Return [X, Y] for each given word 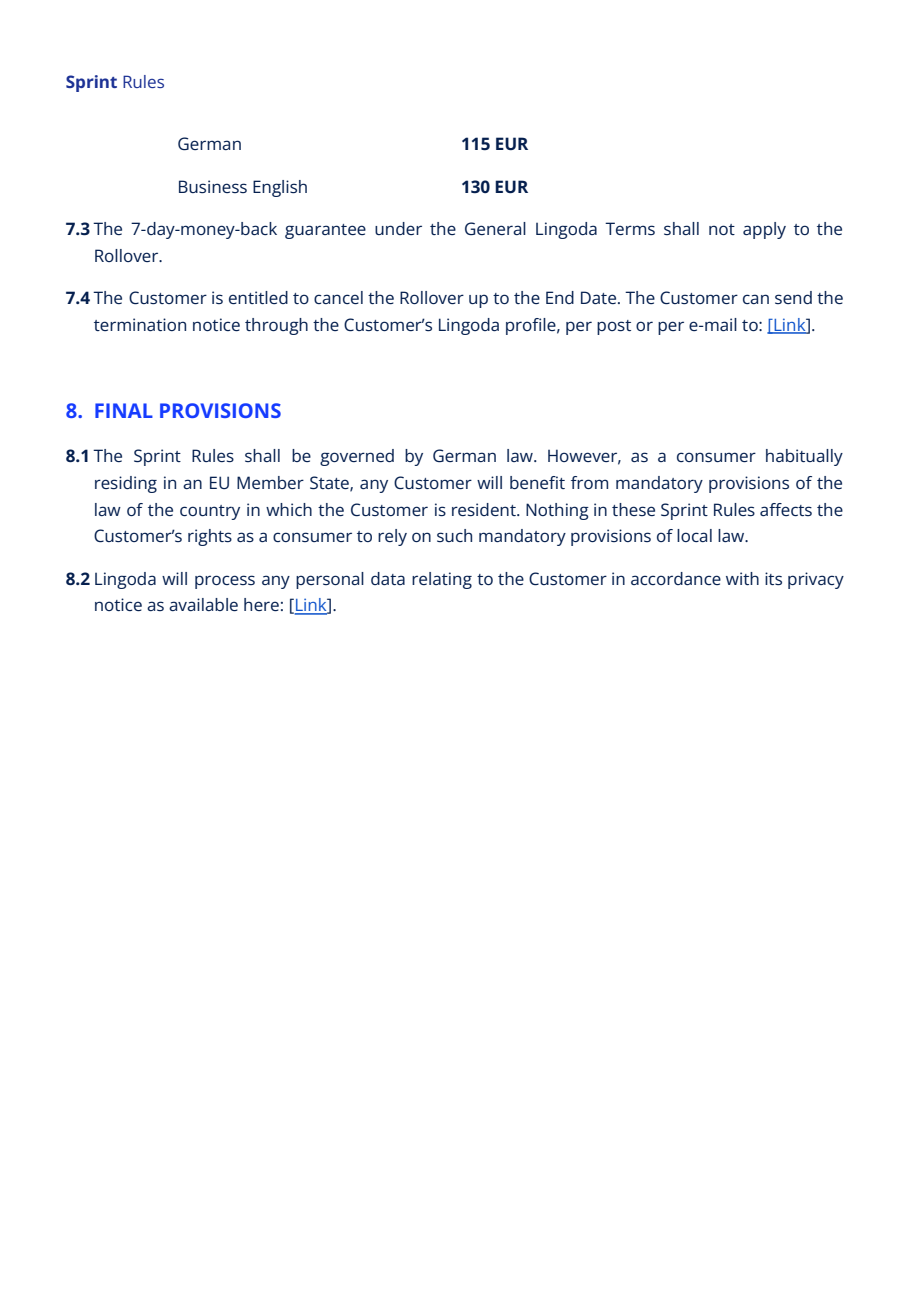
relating [442, 580]
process [225, 582]
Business [213, 186]
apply [764, 230]
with [742, 578]
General [495, 228]
